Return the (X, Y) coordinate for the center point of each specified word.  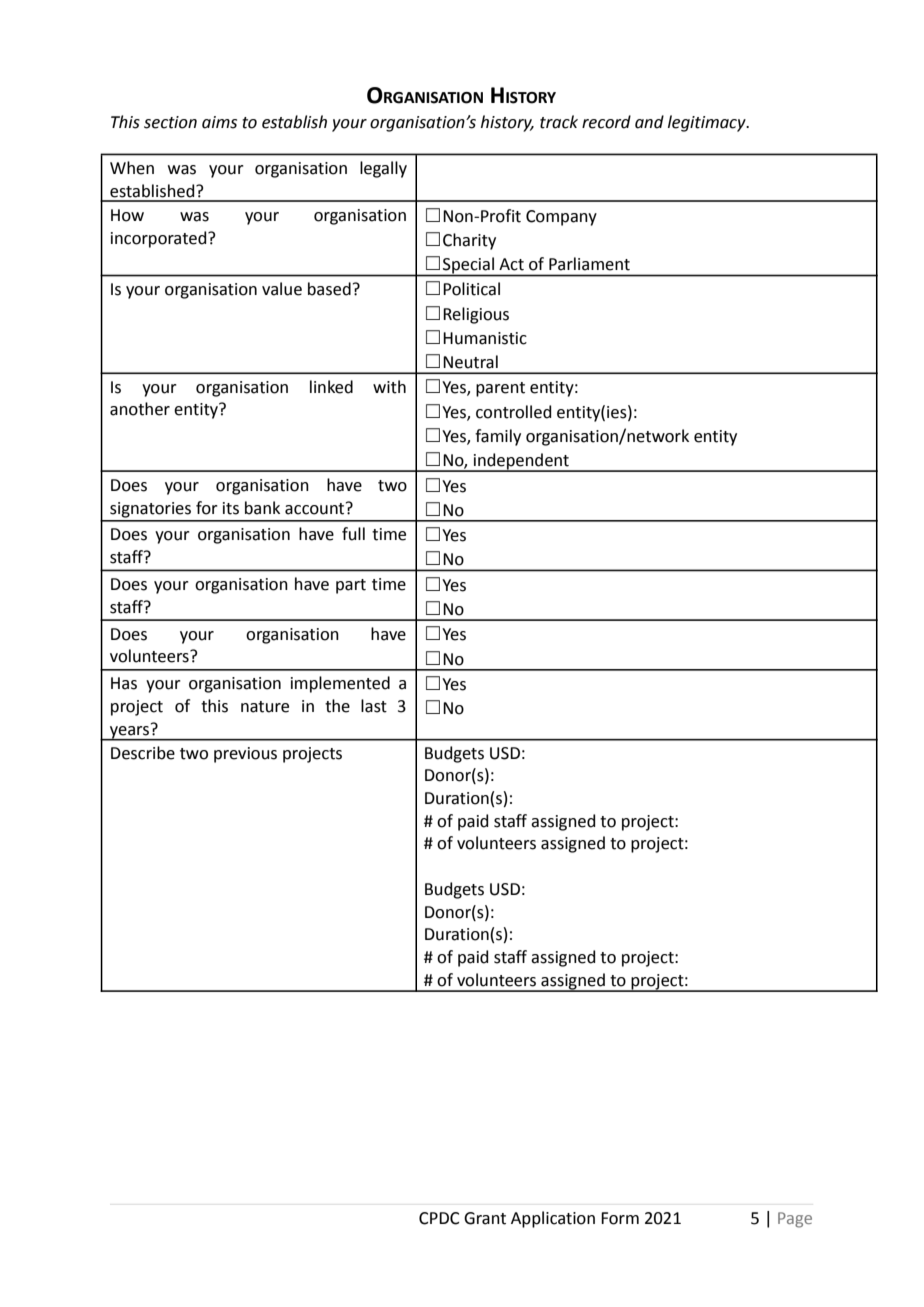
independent (521, 462)
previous (245, 755)
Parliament (589, 264)
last (374, 706)
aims (219, 122)
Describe (143, 753)
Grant (485, 1218)
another (140, 409)
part (351, 586)
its (231, 508)
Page (795, 1220)
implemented (340, 684)
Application (553, 1219)
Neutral (470, 362)
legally (383, 169)
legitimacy (708, 123)
